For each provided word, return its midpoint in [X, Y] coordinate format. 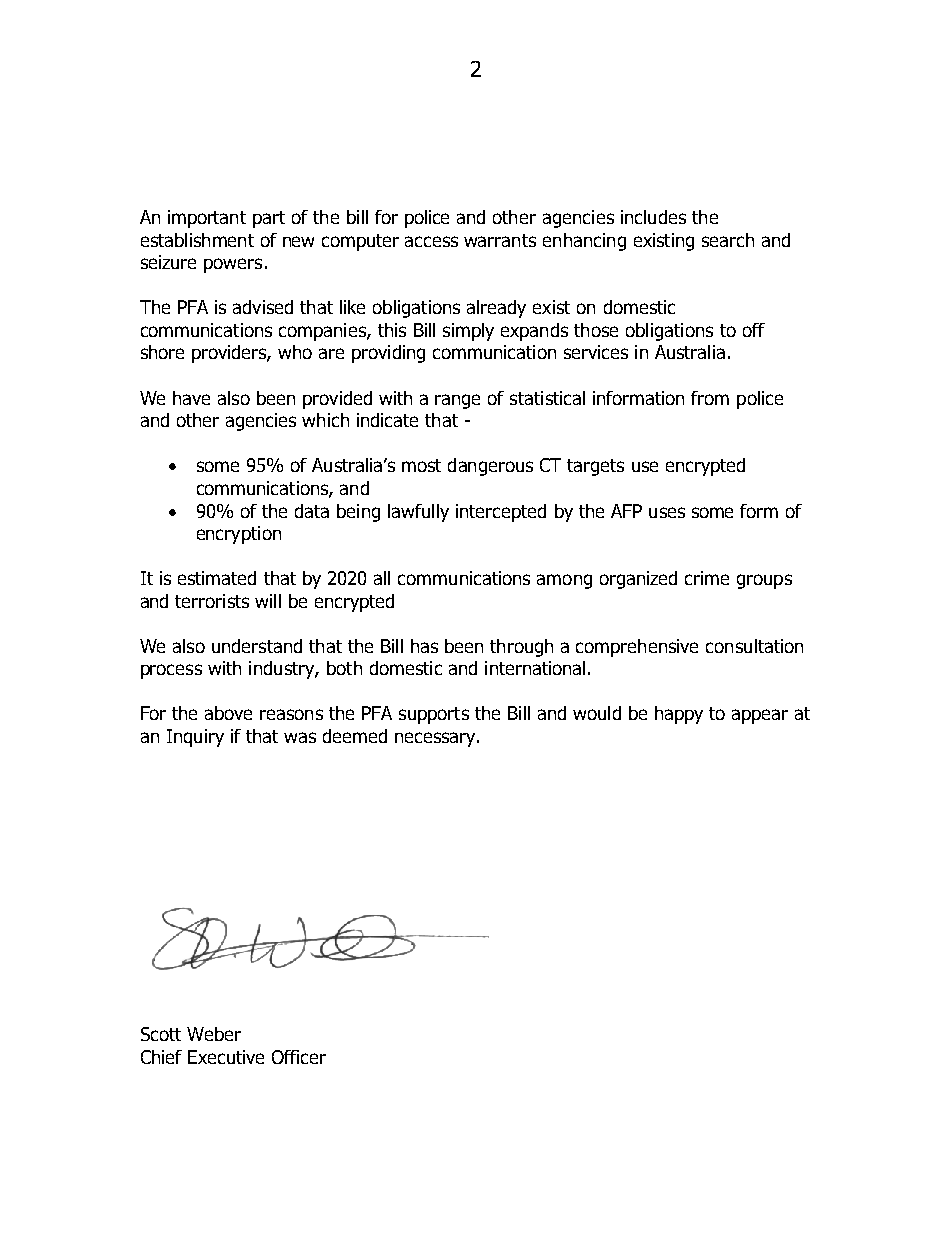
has [424, 646]
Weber [214, 1034]
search [728, 240]
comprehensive [637, 648]
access [431, 241]
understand [257, 646]
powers [233, 265]
